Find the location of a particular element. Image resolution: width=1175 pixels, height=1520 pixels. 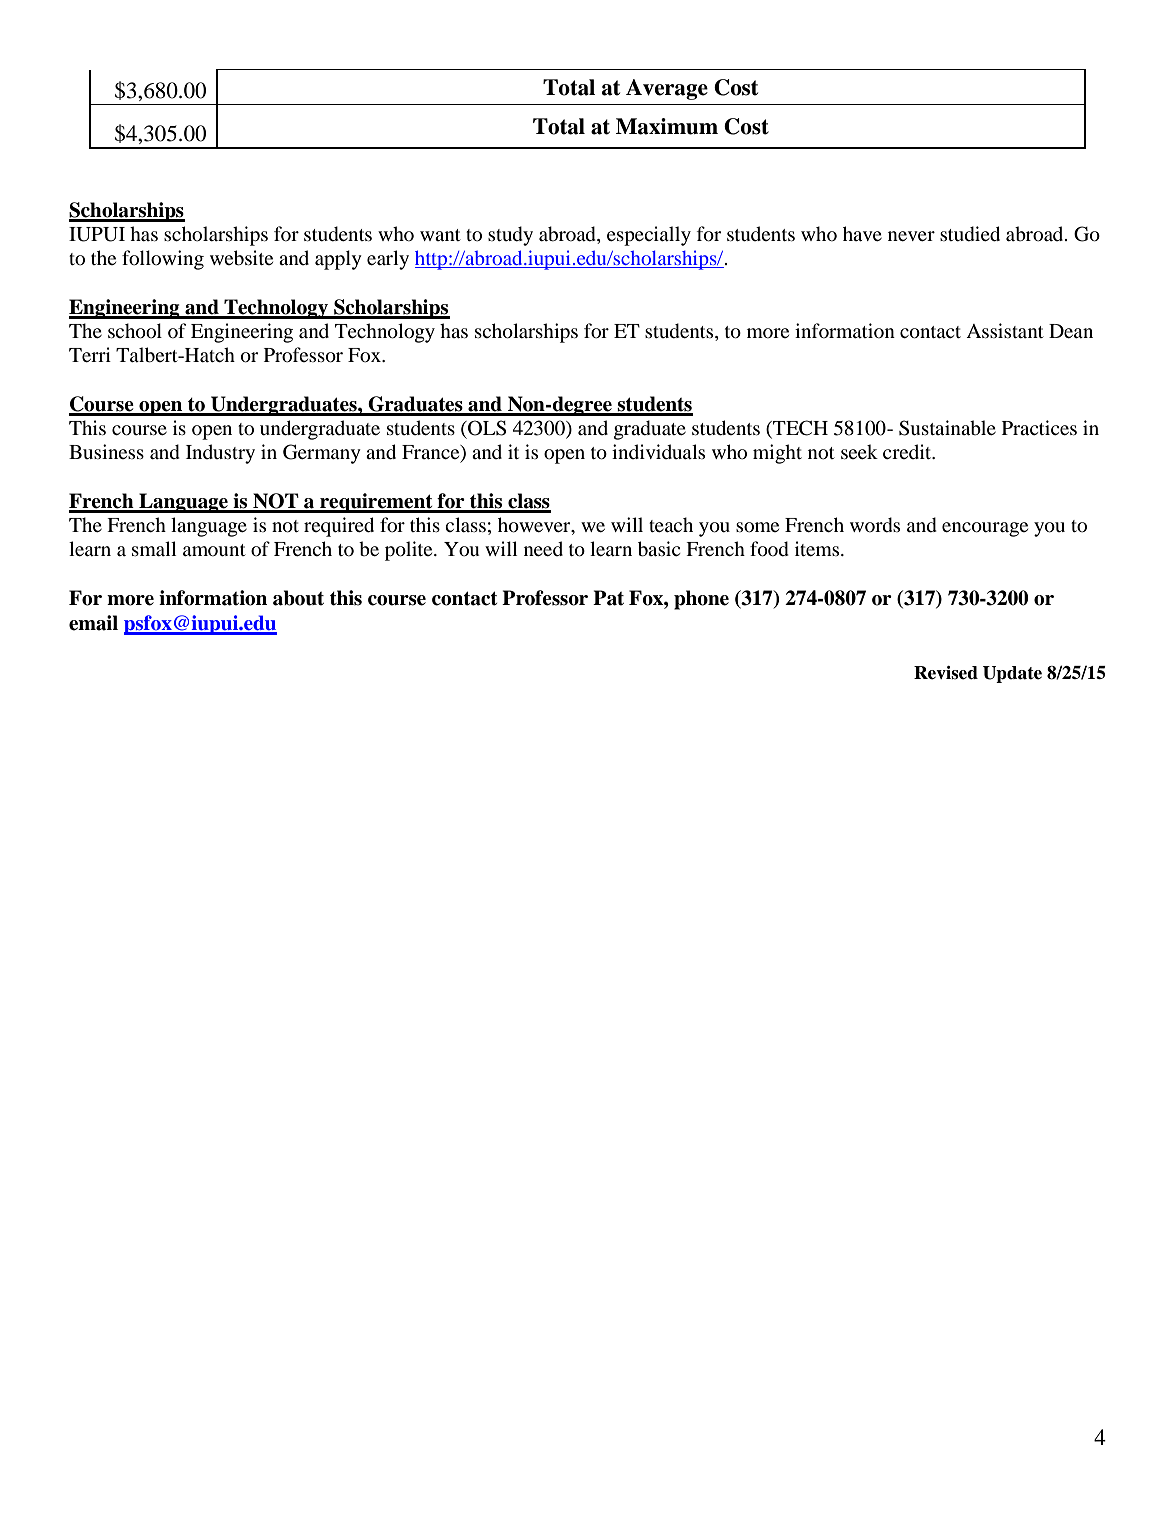

Pat is located at coordinates (608, 598).
